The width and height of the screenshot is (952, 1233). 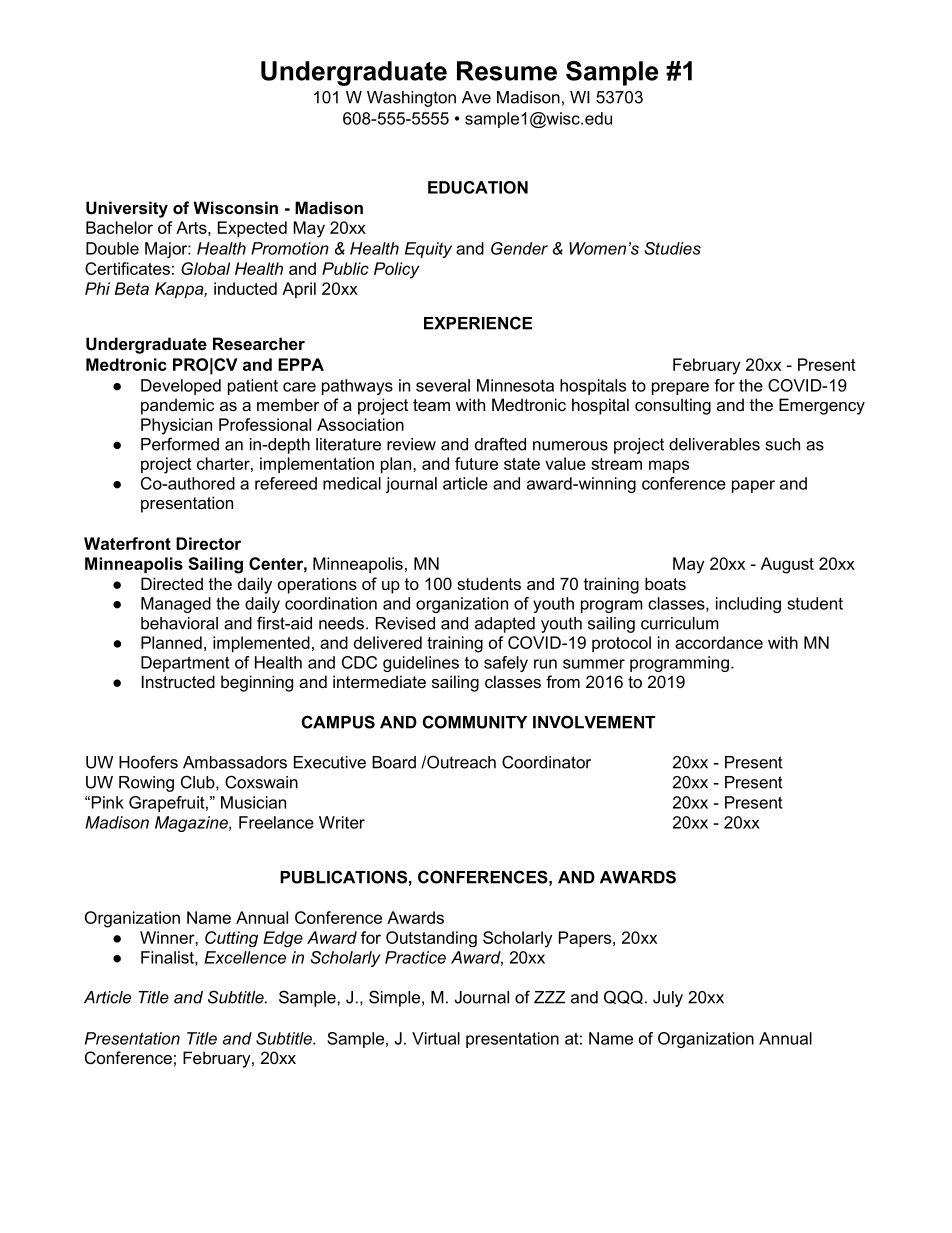 What do you see at coordinates (672, 248) in the screenshot?
I see `Studies` at bounding box center [672, 248].
